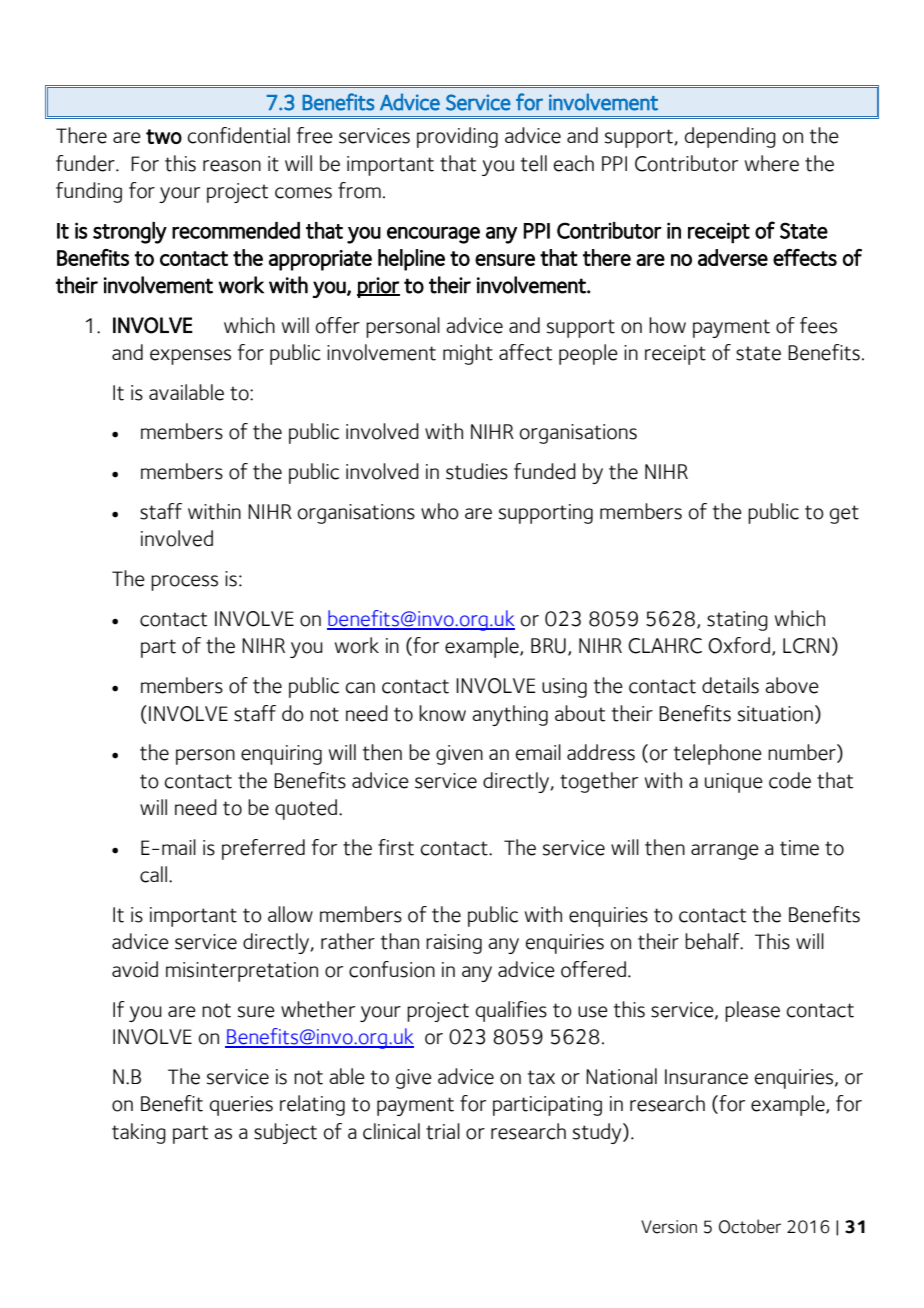  I want to click on first, so click(396, 847).
